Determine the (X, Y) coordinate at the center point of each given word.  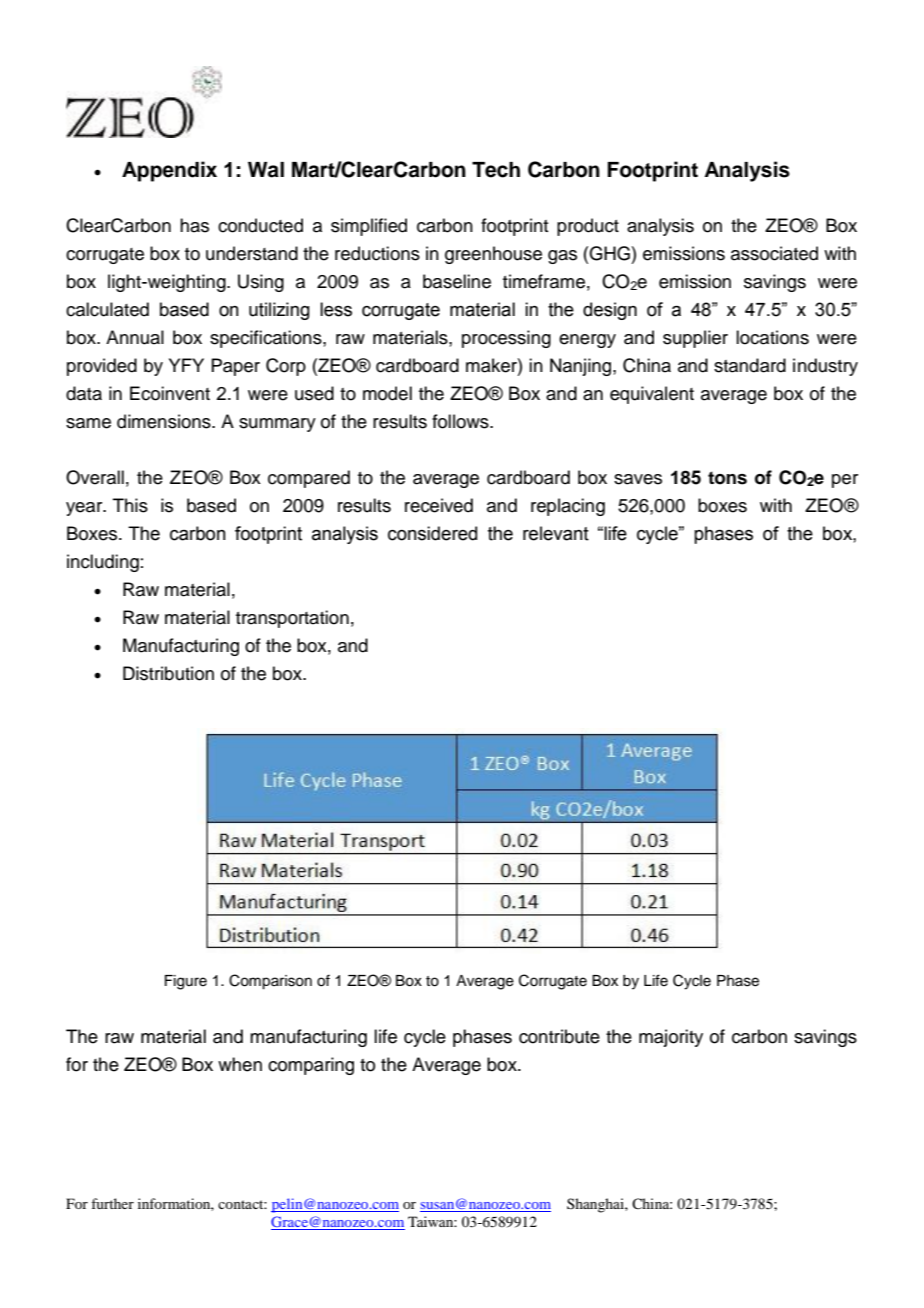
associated (774, 253)
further (112, 1203)
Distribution (168, 673)
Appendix (169, 171)
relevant (556, 533)
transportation (292, 619)
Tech (496, 170)
